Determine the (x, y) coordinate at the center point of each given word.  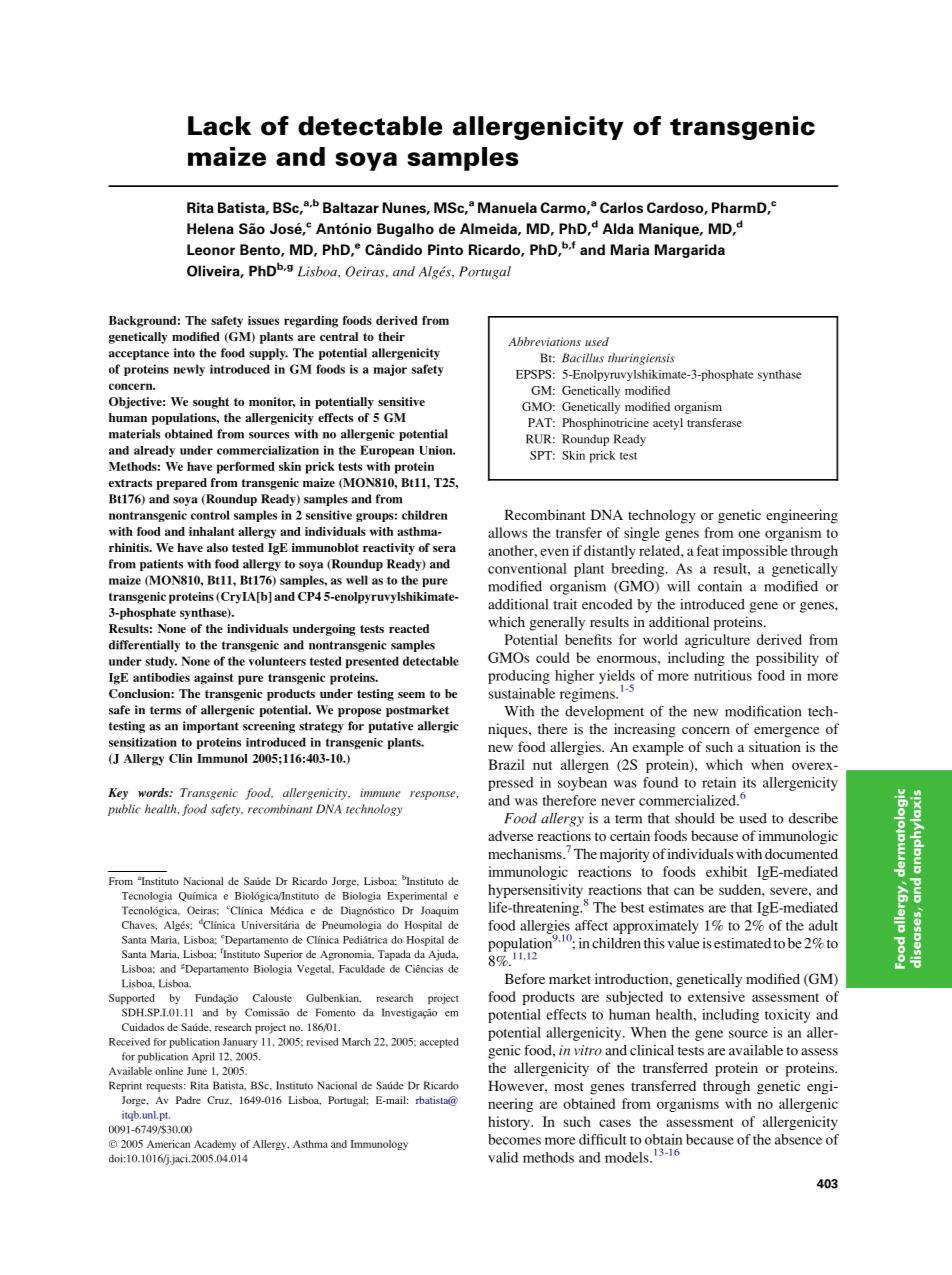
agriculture (717, 641)
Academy (215, 1145)
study (161, 662)
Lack (219, 126)
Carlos (621, 208)
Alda (618, 228)
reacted (409, 628)
